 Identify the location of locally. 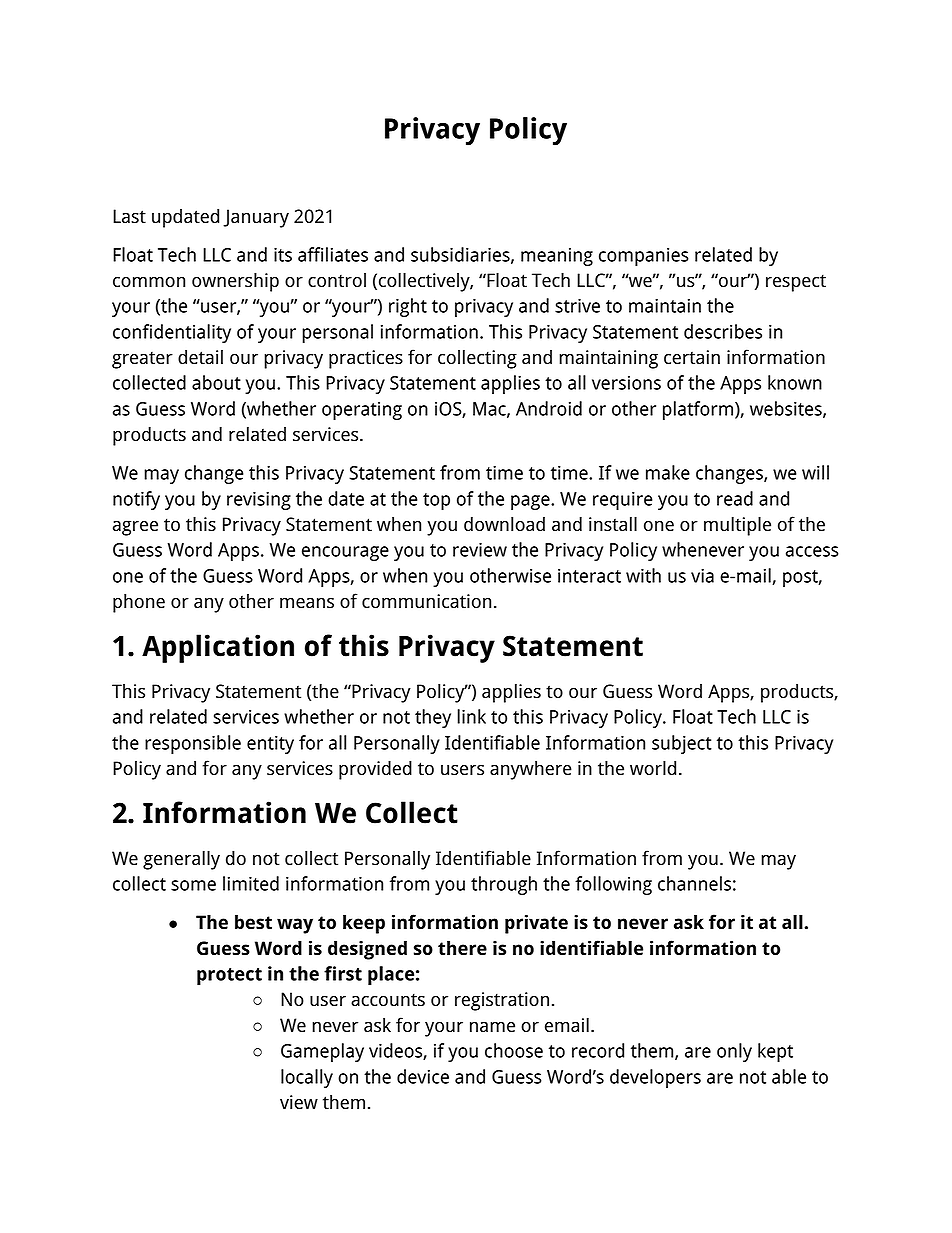
(307, 1078).
